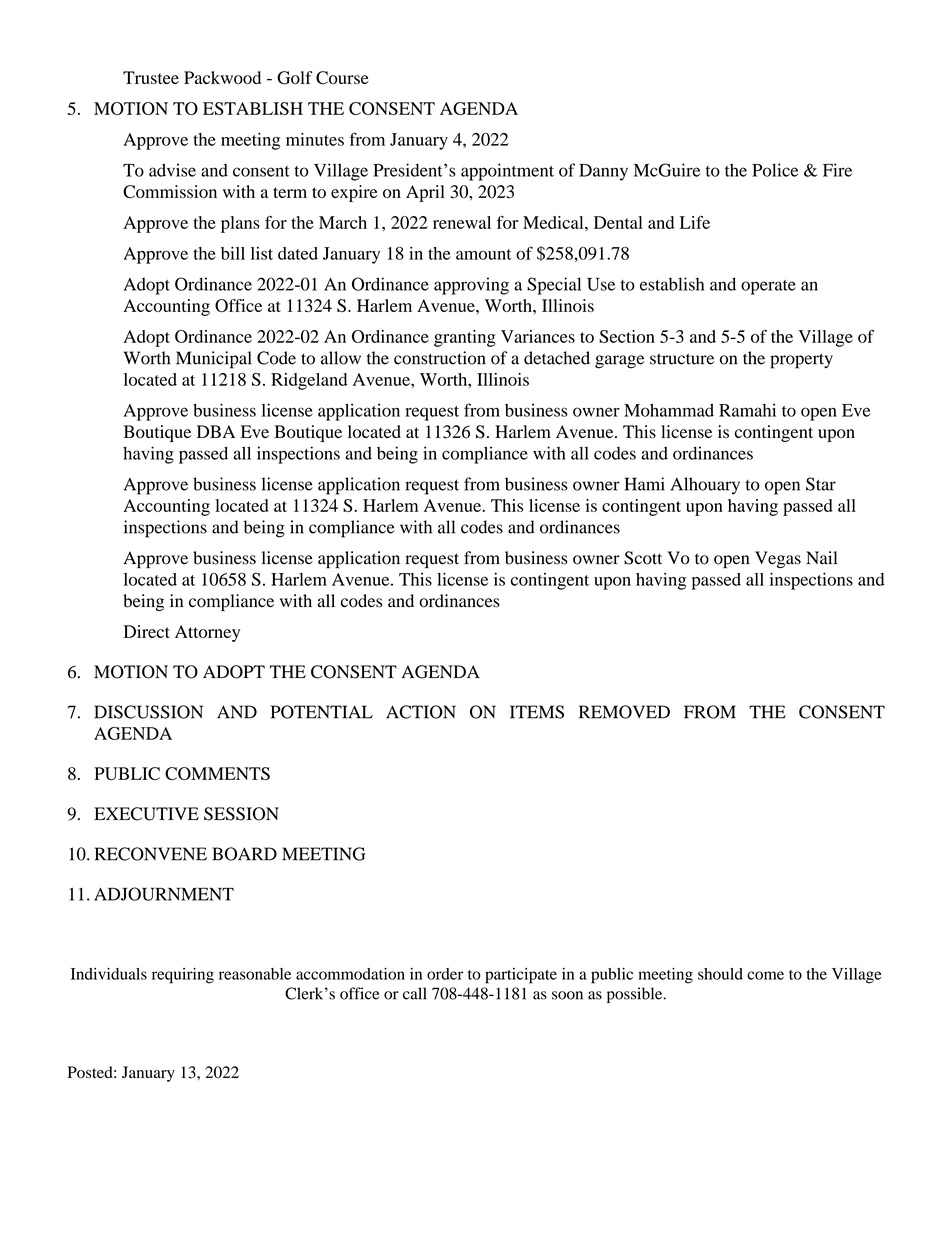  What do you see at coordinates (775, 170) in the screenshot?
I see `Police` at bounding box center [775, 170].
